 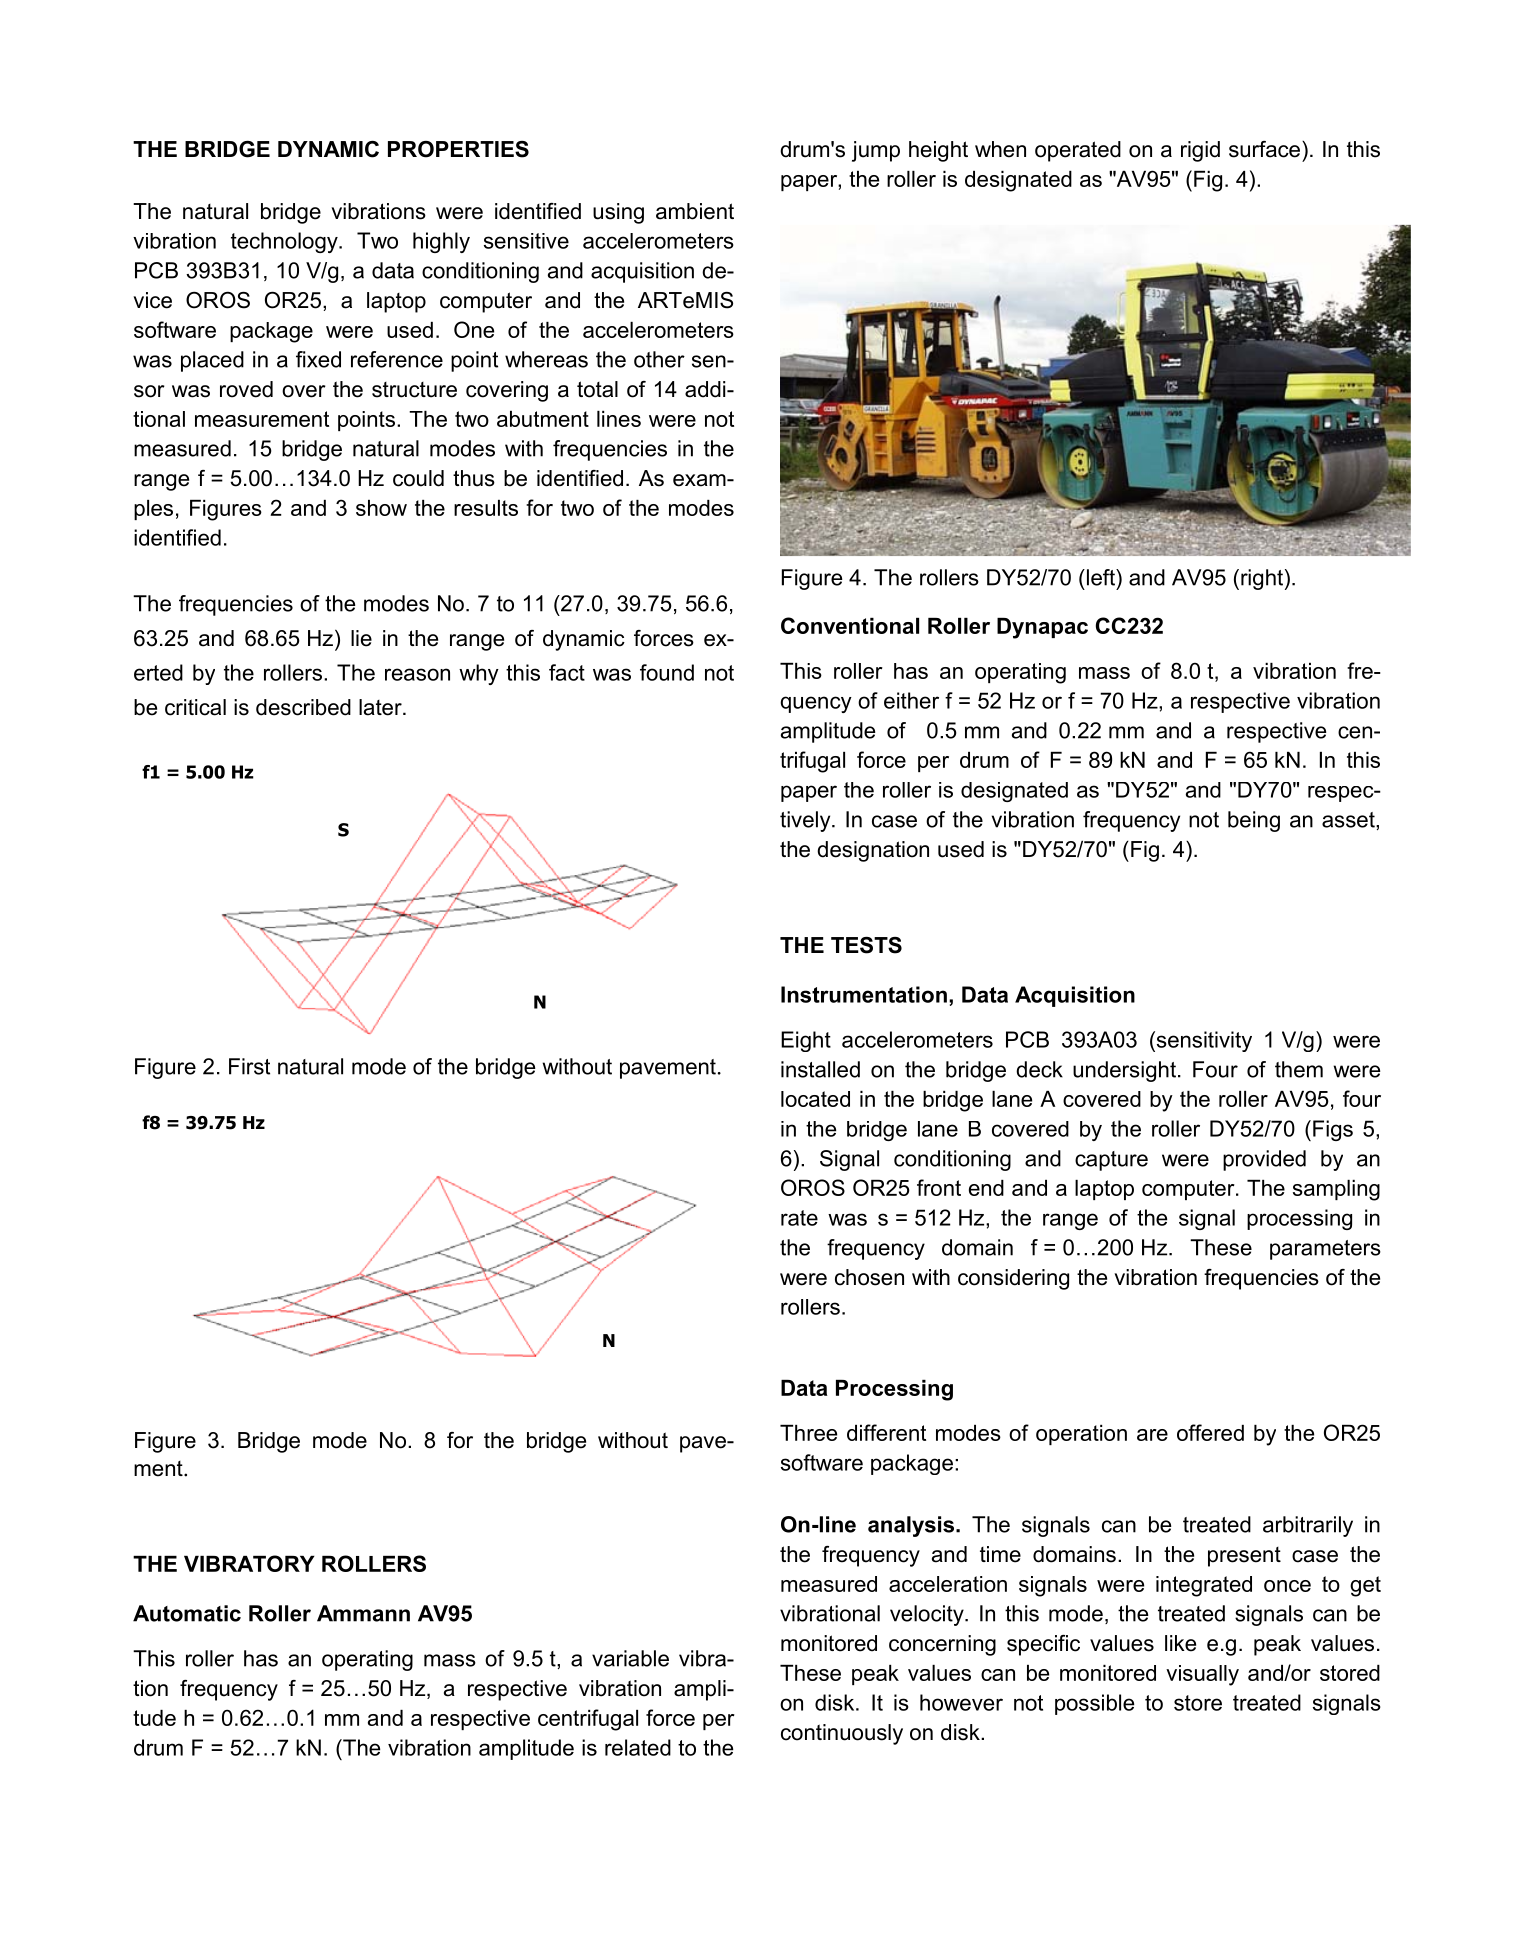 I want to click on described, so click(x=303, y=707).
